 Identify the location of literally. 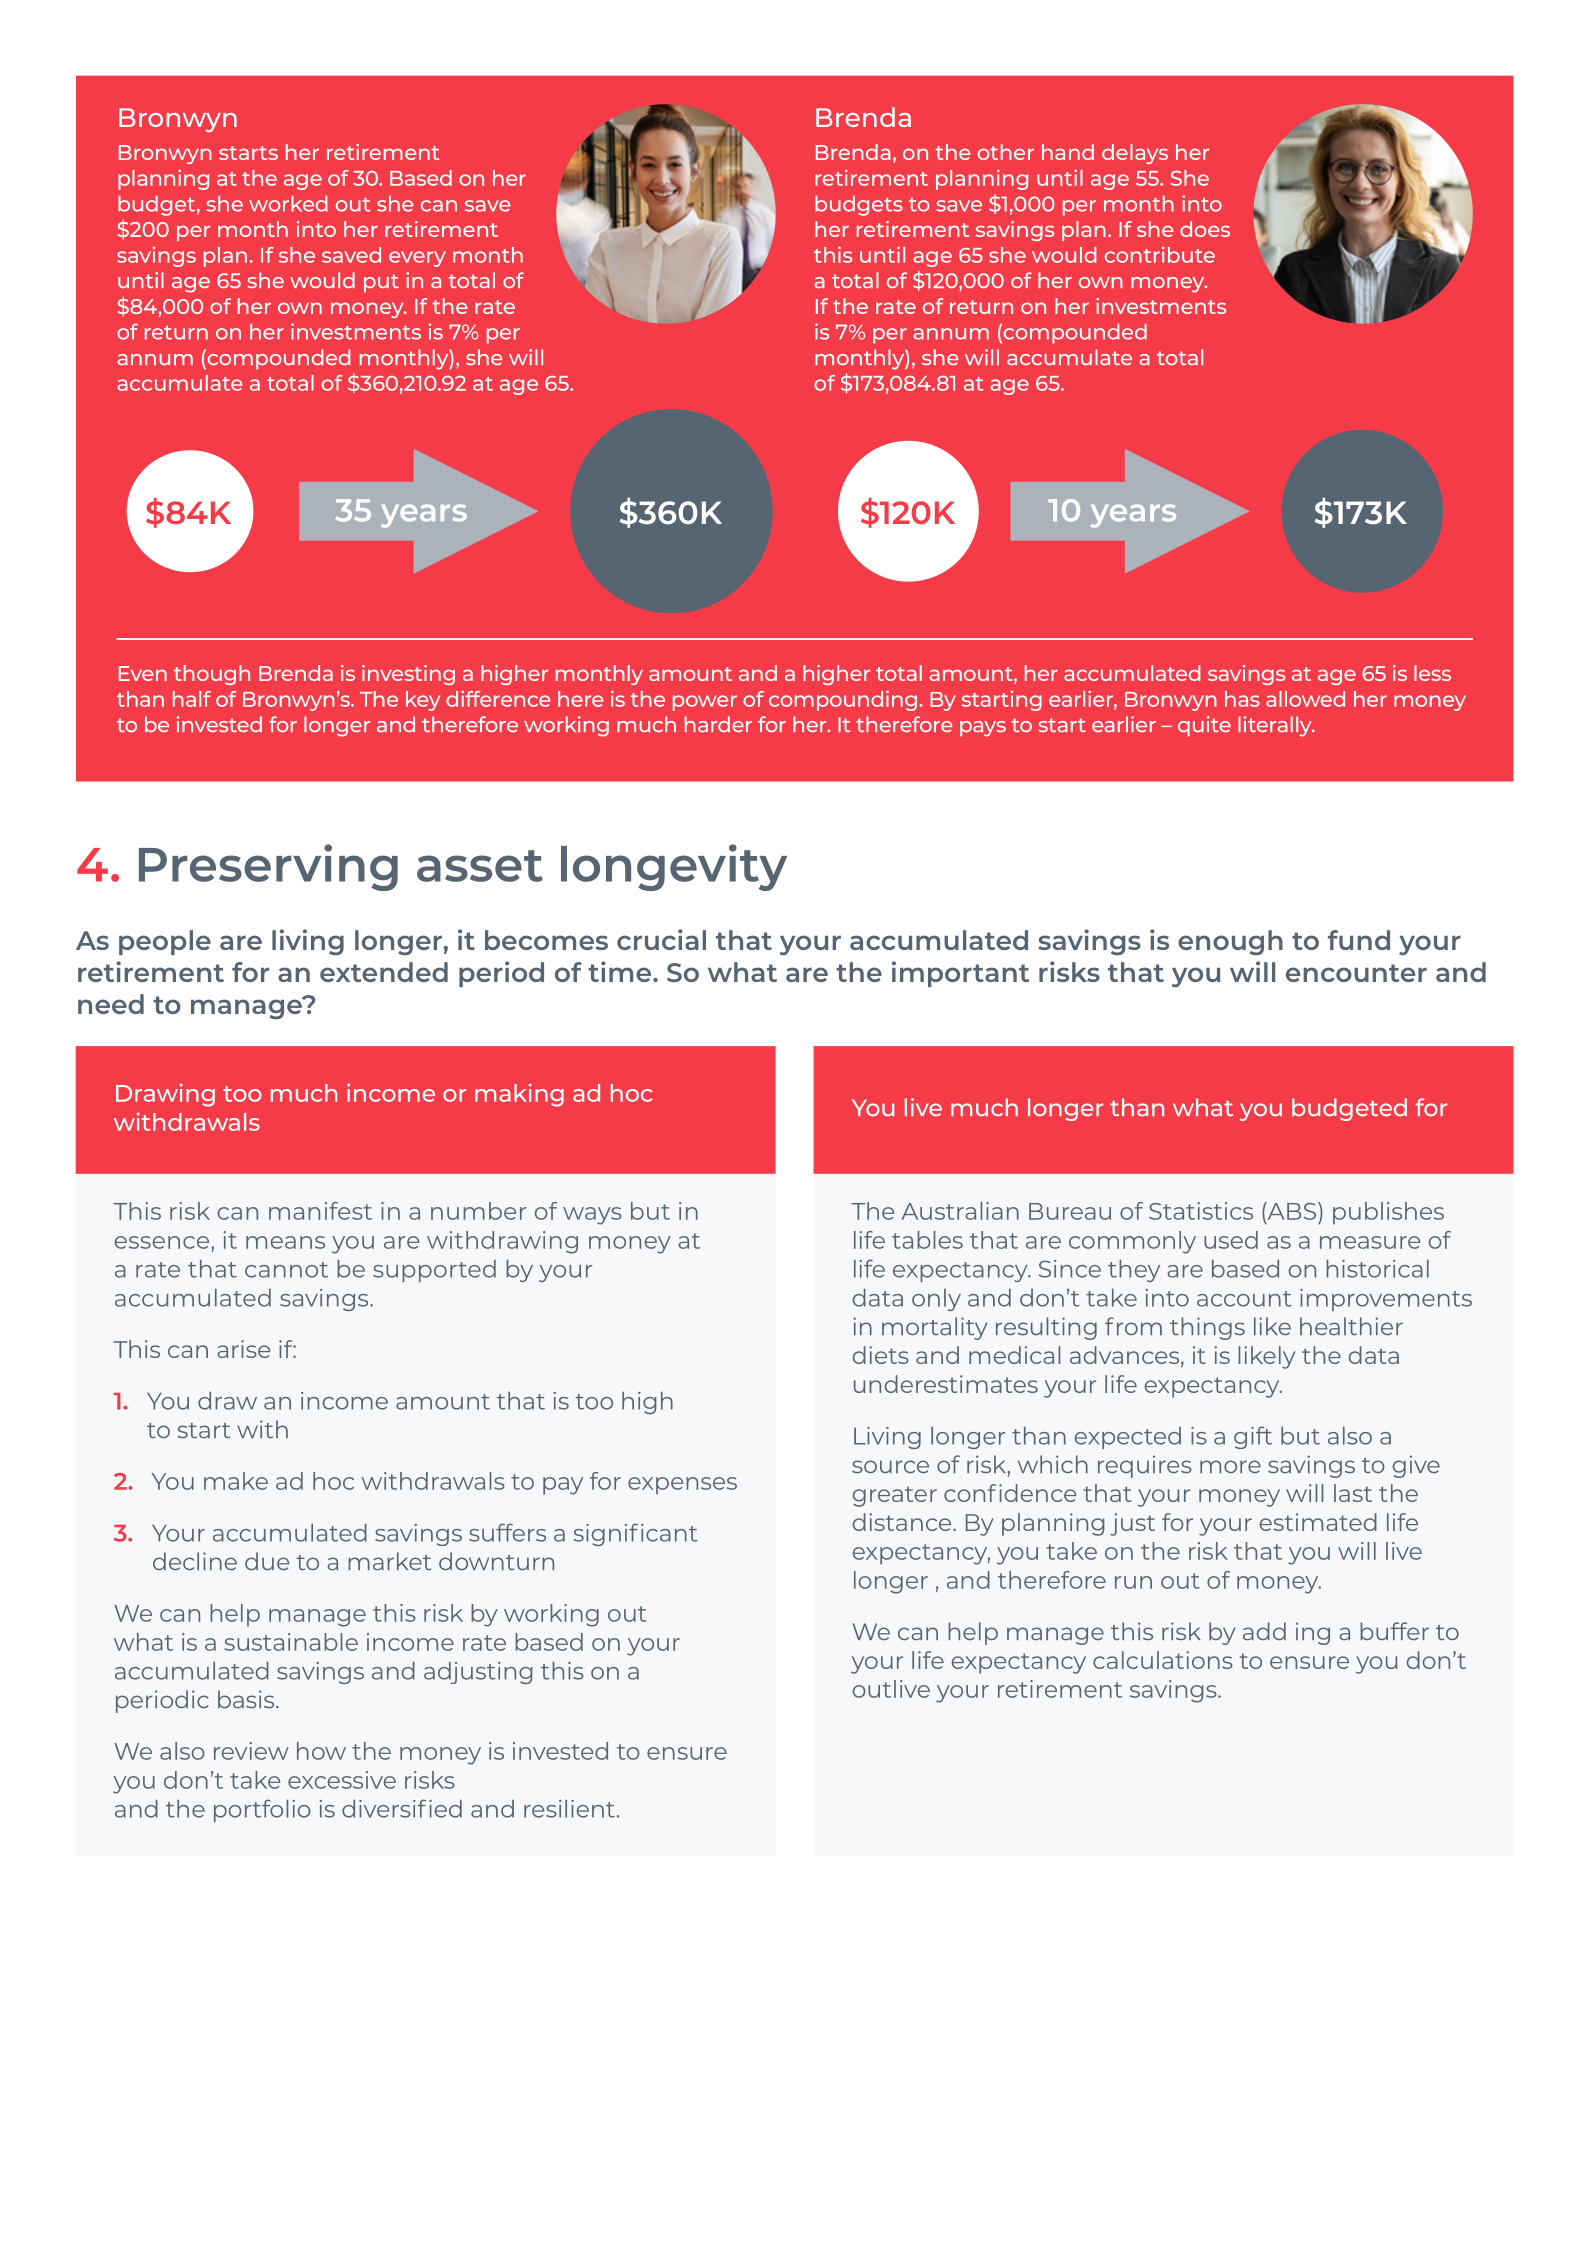
(1276, 726).
